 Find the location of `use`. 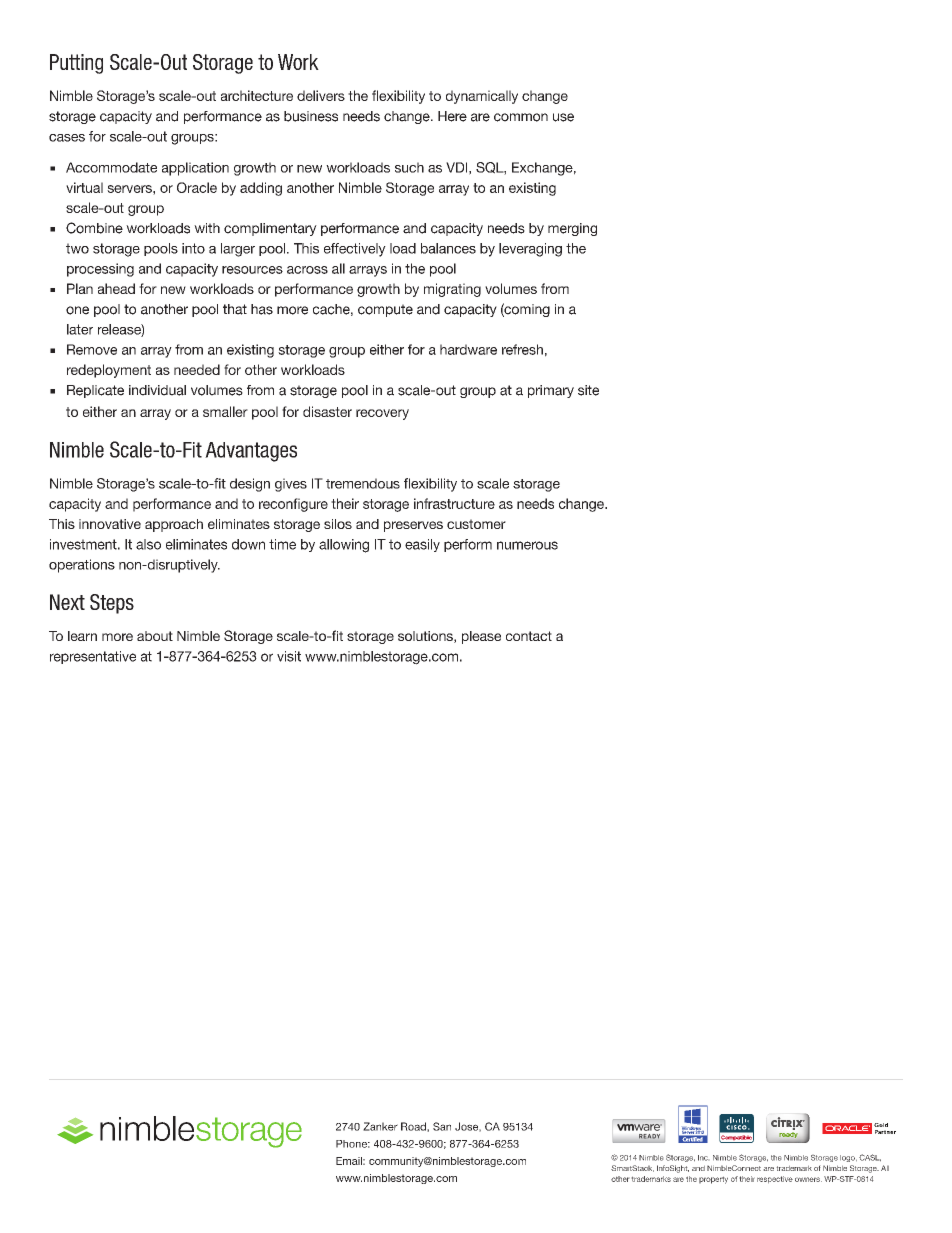

use is located at coordinates (563, 117).
